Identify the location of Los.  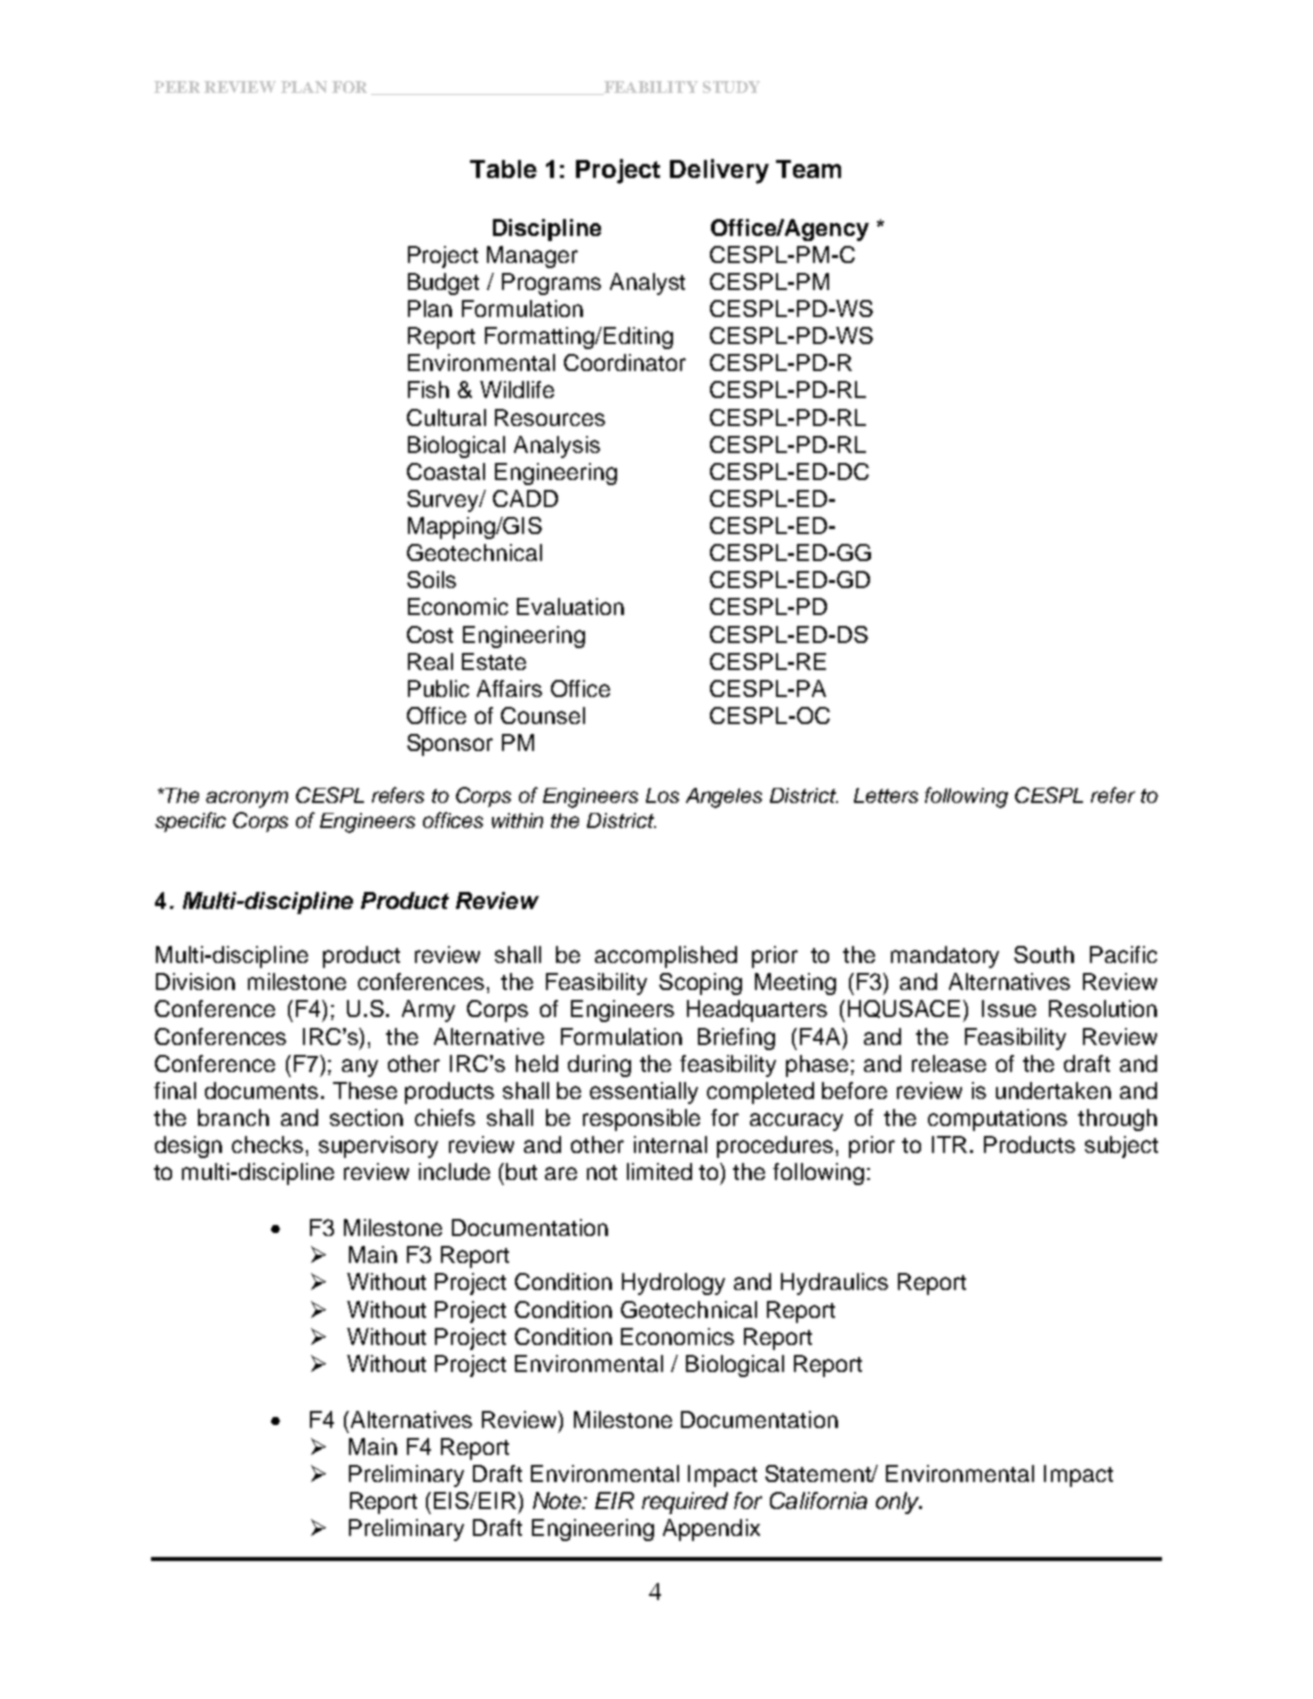
(662, 795).
